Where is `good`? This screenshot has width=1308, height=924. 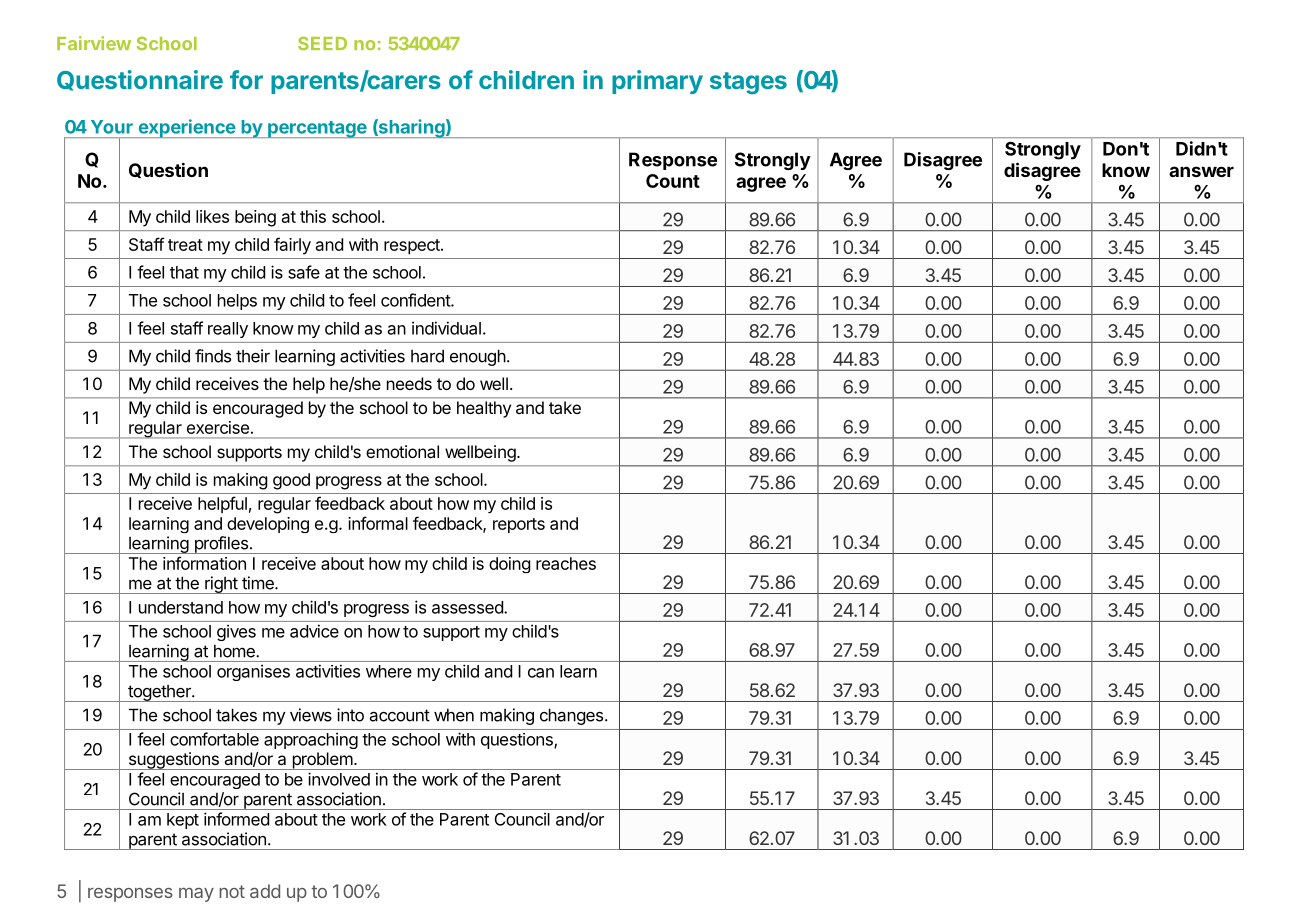
good is located at coordinates (291, 481).
